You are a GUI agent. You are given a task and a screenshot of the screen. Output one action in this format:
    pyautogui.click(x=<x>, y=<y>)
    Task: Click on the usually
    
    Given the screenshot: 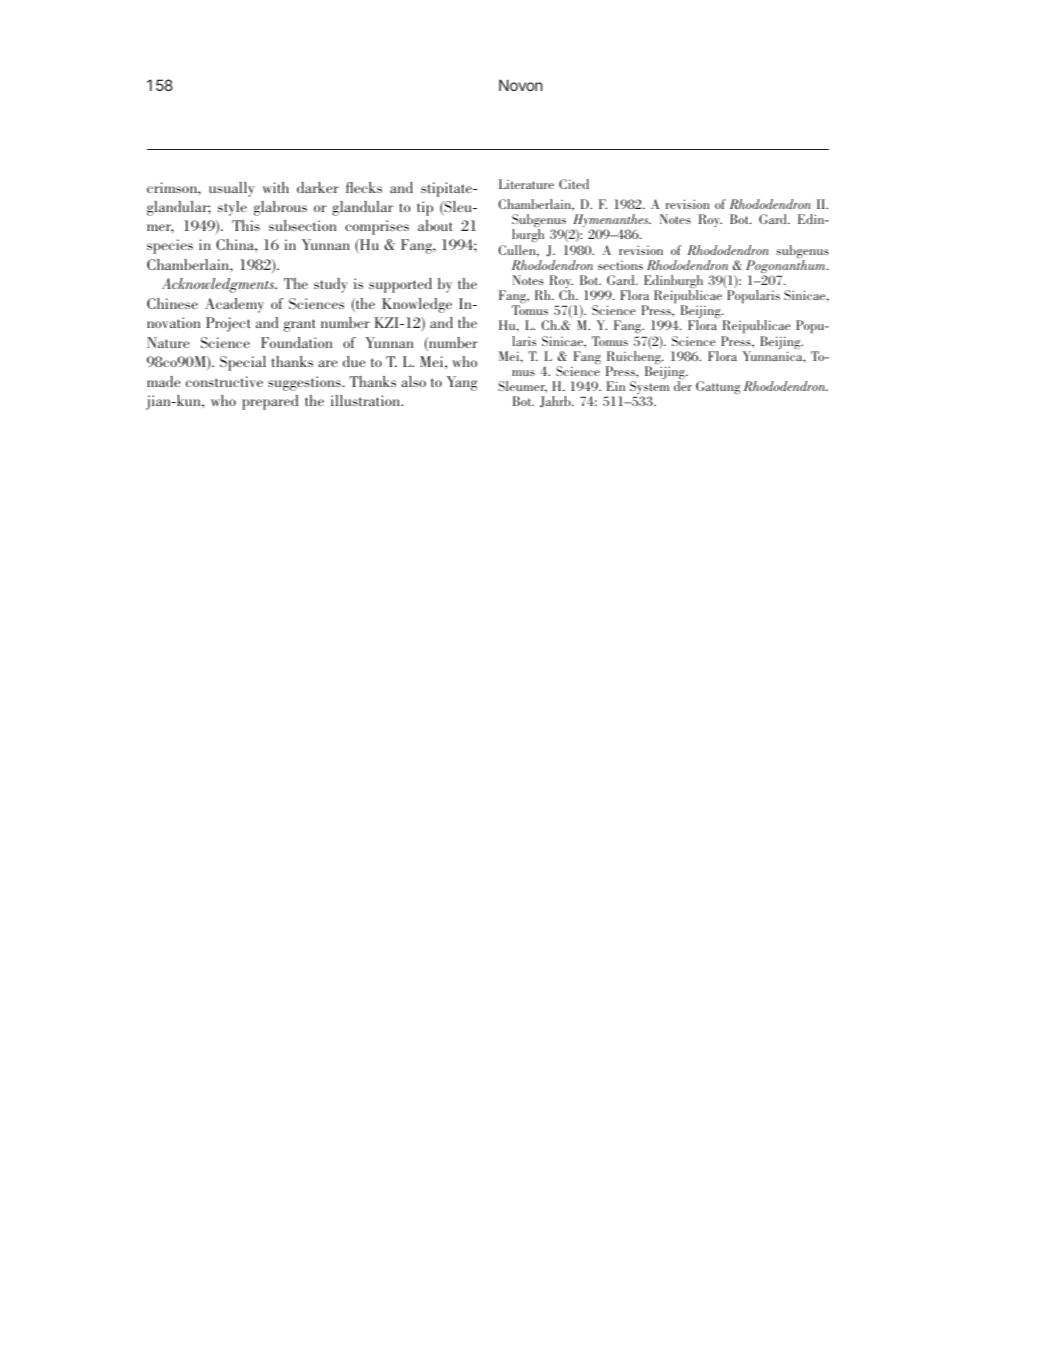 What is the action you would take?
    pyautogui.click(x=232, y=189)
